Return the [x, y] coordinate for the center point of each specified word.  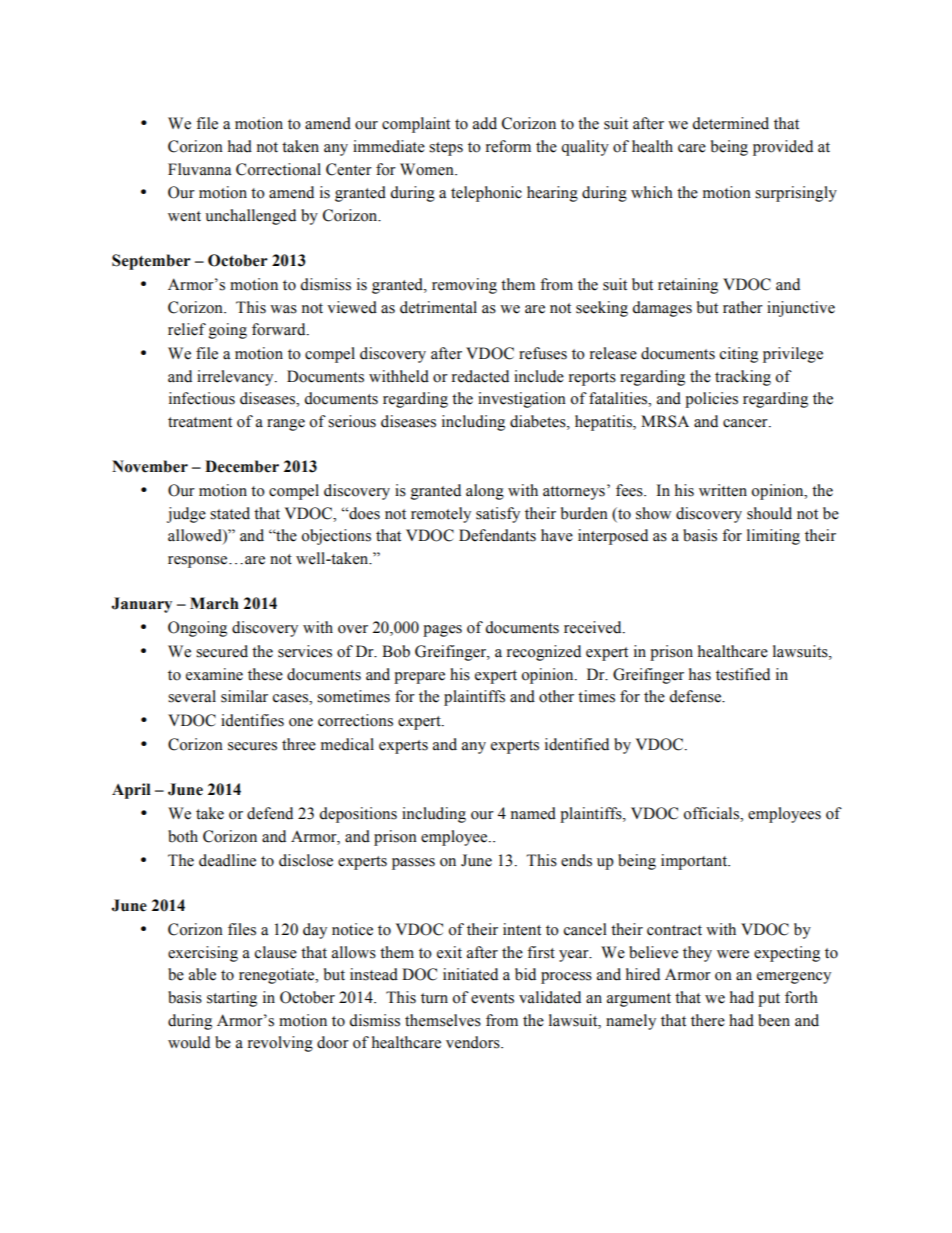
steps [446, 149]
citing [739, 355]
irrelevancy [236, 378]
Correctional [278, 169]
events [492, 998]
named [533, 813]
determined [730, 123]
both [183, 836]
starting [232, 999]
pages [442, 631]
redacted [480, 376]
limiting [773, 537]
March [214, 603]
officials [712, 813]
